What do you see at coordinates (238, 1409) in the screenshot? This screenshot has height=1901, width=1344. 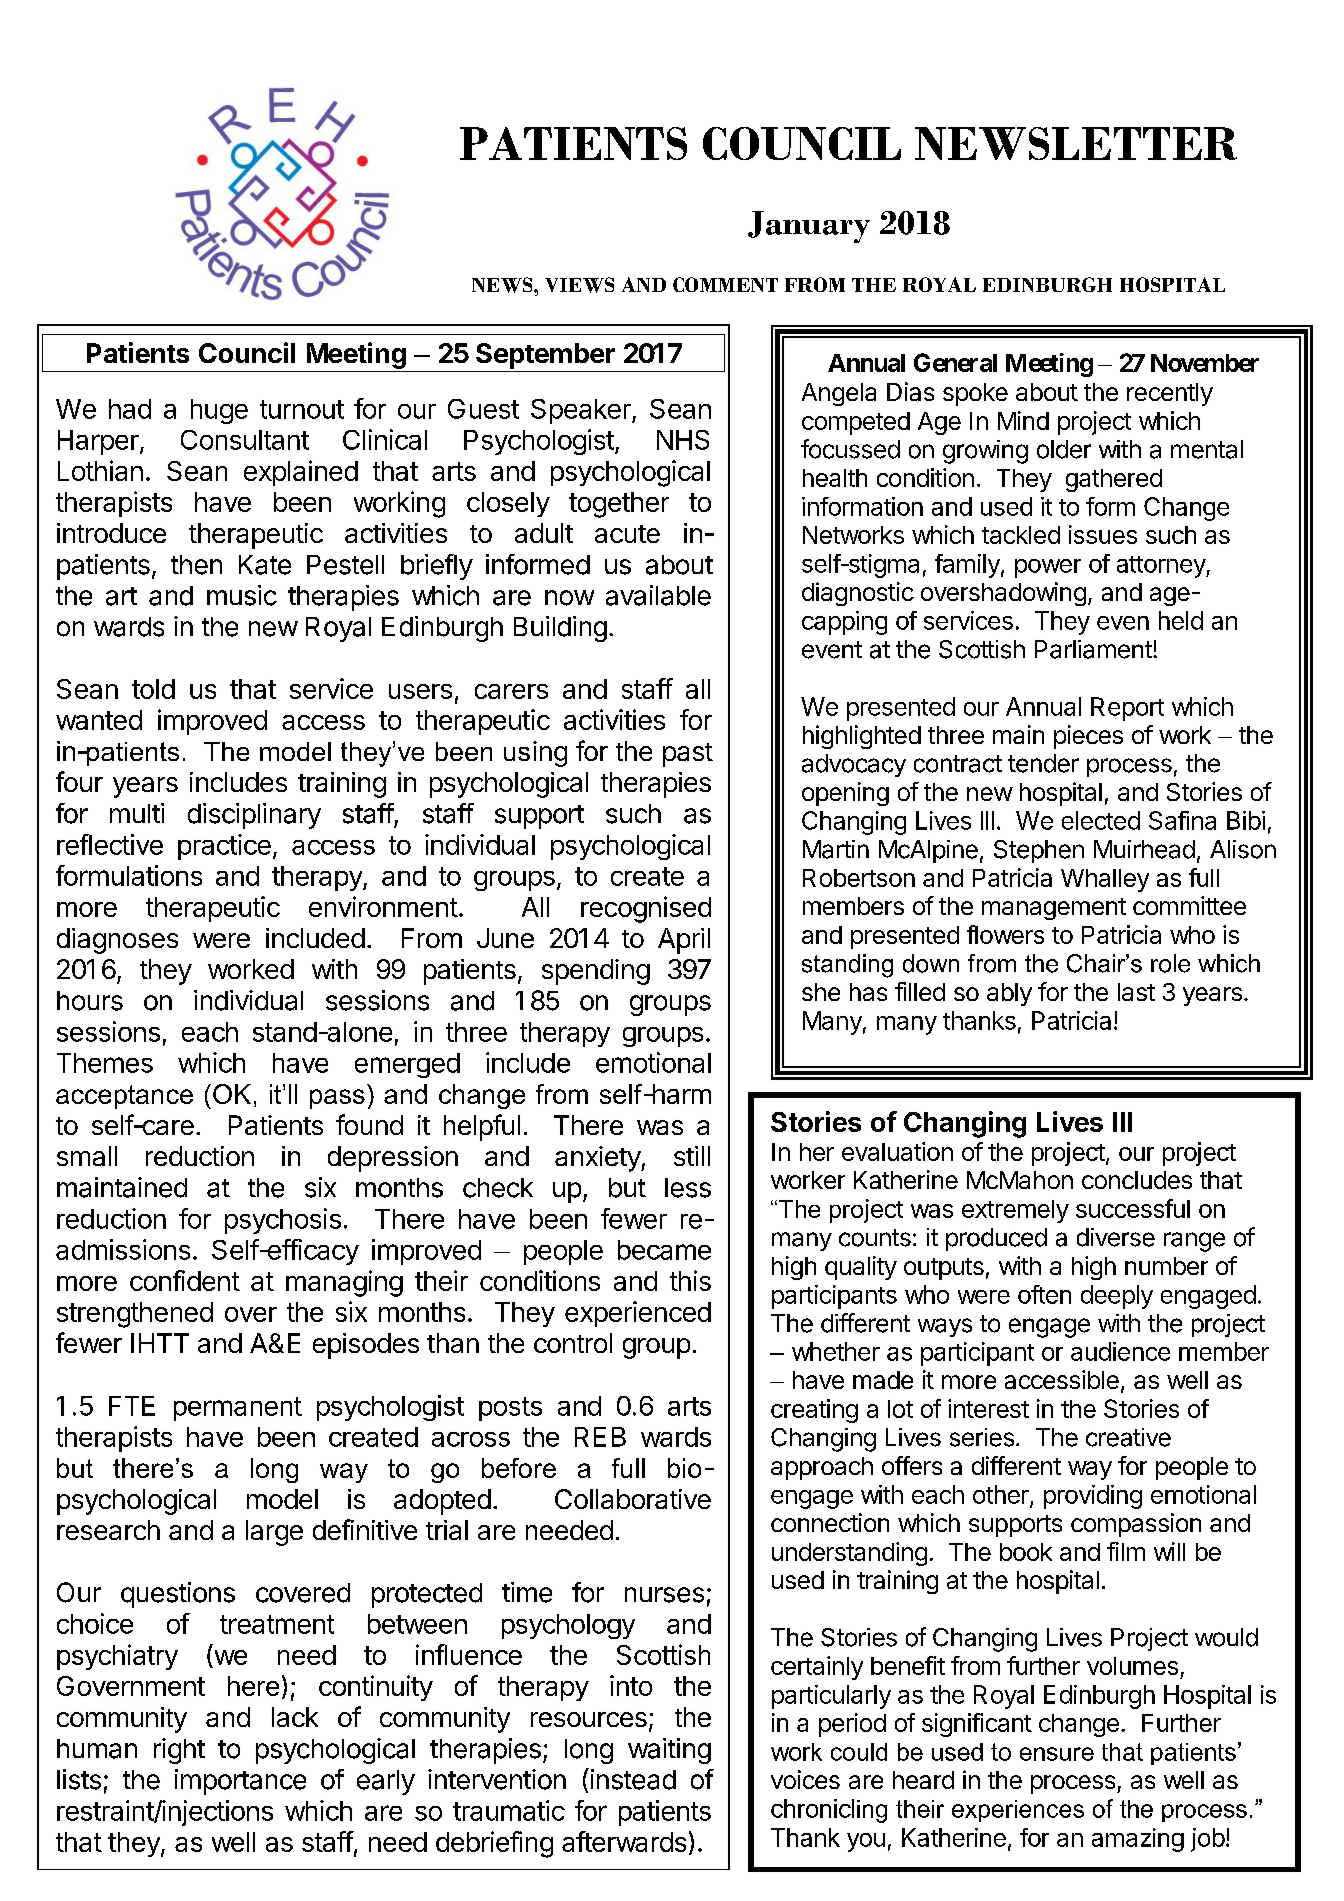 I see `permanent` at bounding box center [238, 1409].
